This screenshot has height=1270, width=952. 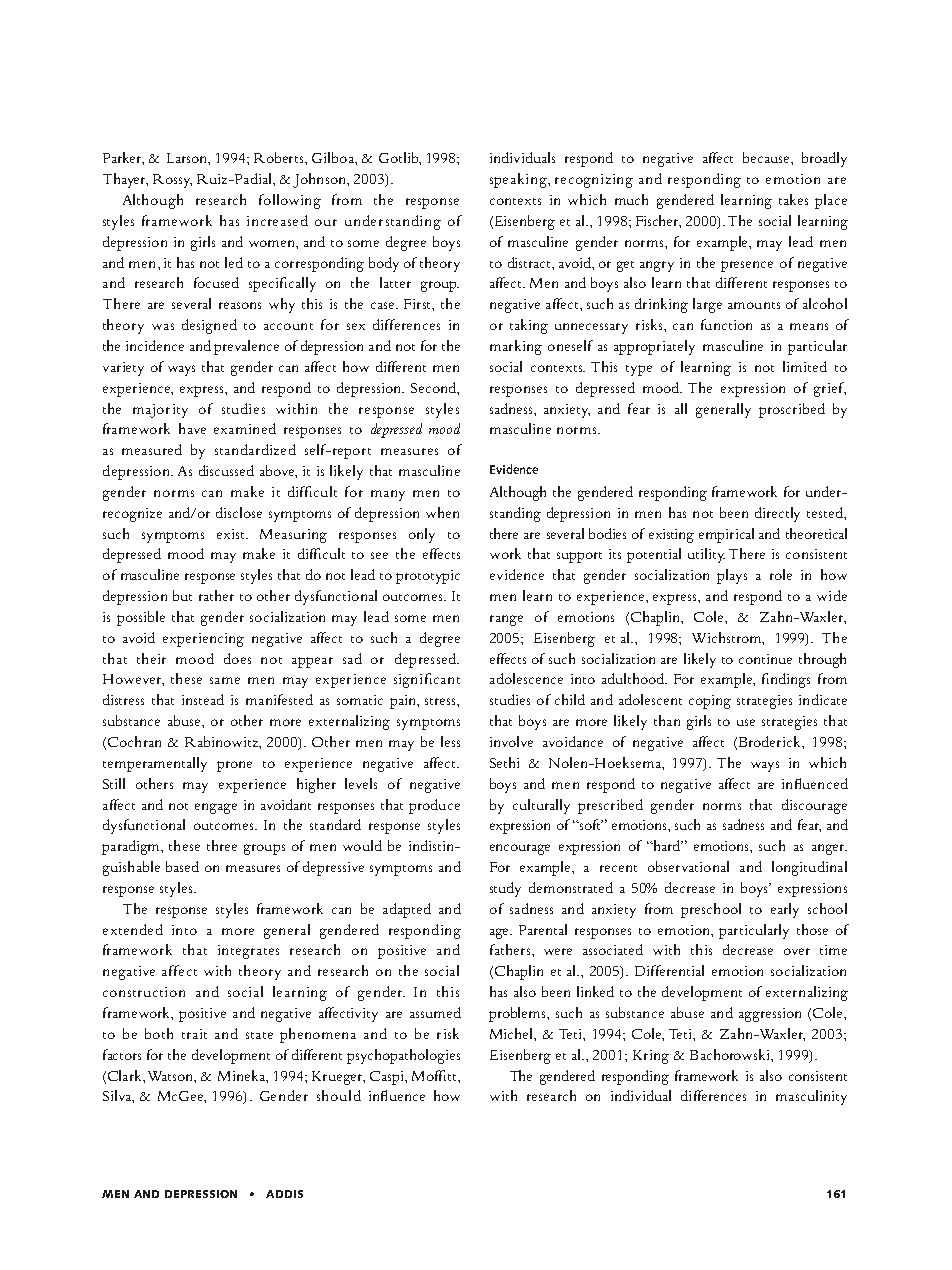 What do you see at coordinates (530, 262) in the screenshot?
I see `distract` at bounding box center [530, 262].
